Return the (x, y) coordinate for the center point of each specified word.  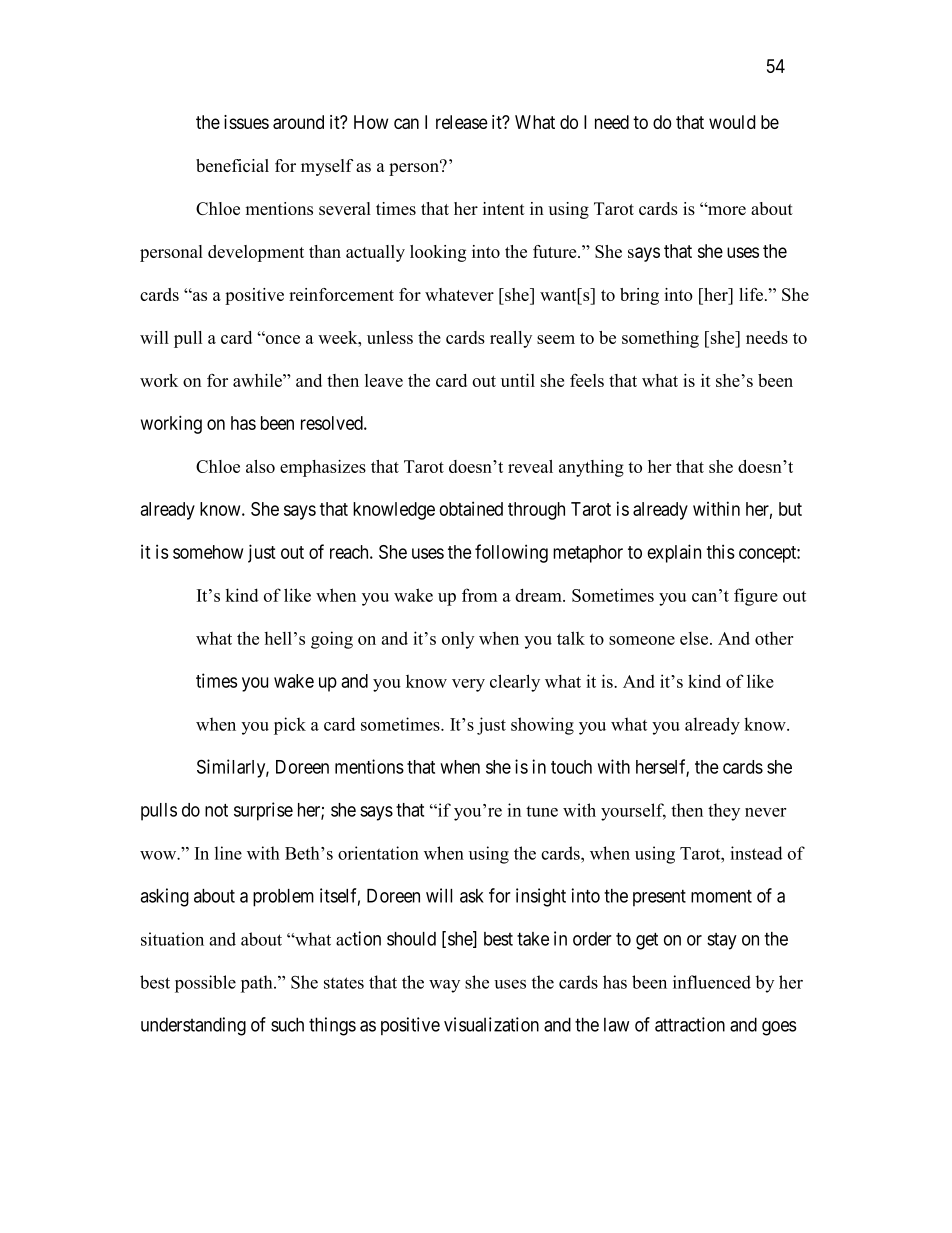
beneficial (232, 165)
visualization (491, 1024)
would (732, 122)
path (258, 984)
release (462, 122)
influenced (712, 982)
